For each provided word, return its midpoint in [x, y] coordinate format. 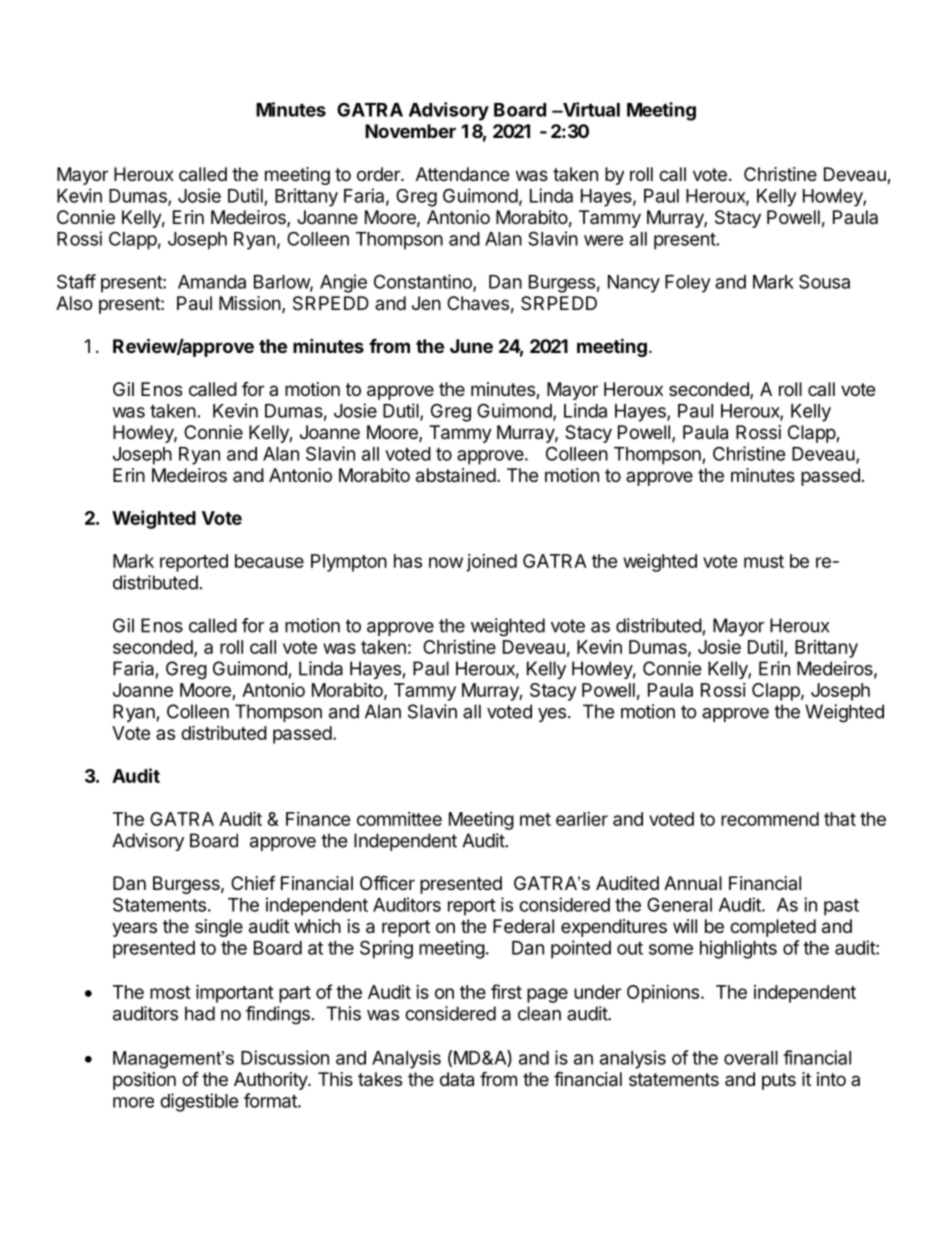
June [471, 346]
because [269, 561]
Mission [250, 303]
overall [751, 1058]
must [764, 561]
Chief [253, 883]
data [457, 1079]
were [603, 240]
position [144, 1081]
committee [399, 819]
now [446, 562]
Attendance [462, 174]
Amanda [212, 282]
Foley [688, 284]
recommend [770, 819]
